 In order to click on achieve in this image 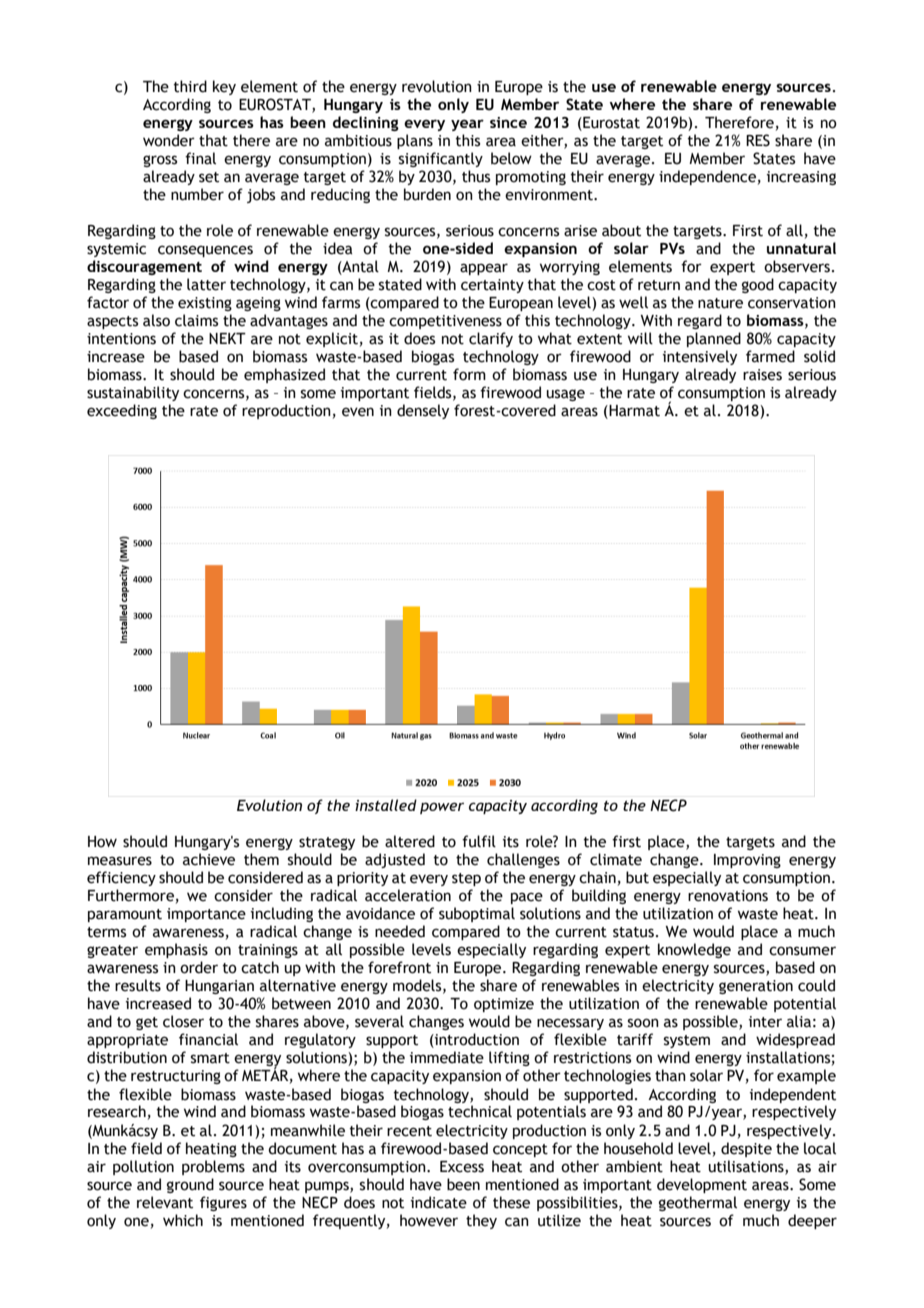, I will do `click(209, 859)`.
